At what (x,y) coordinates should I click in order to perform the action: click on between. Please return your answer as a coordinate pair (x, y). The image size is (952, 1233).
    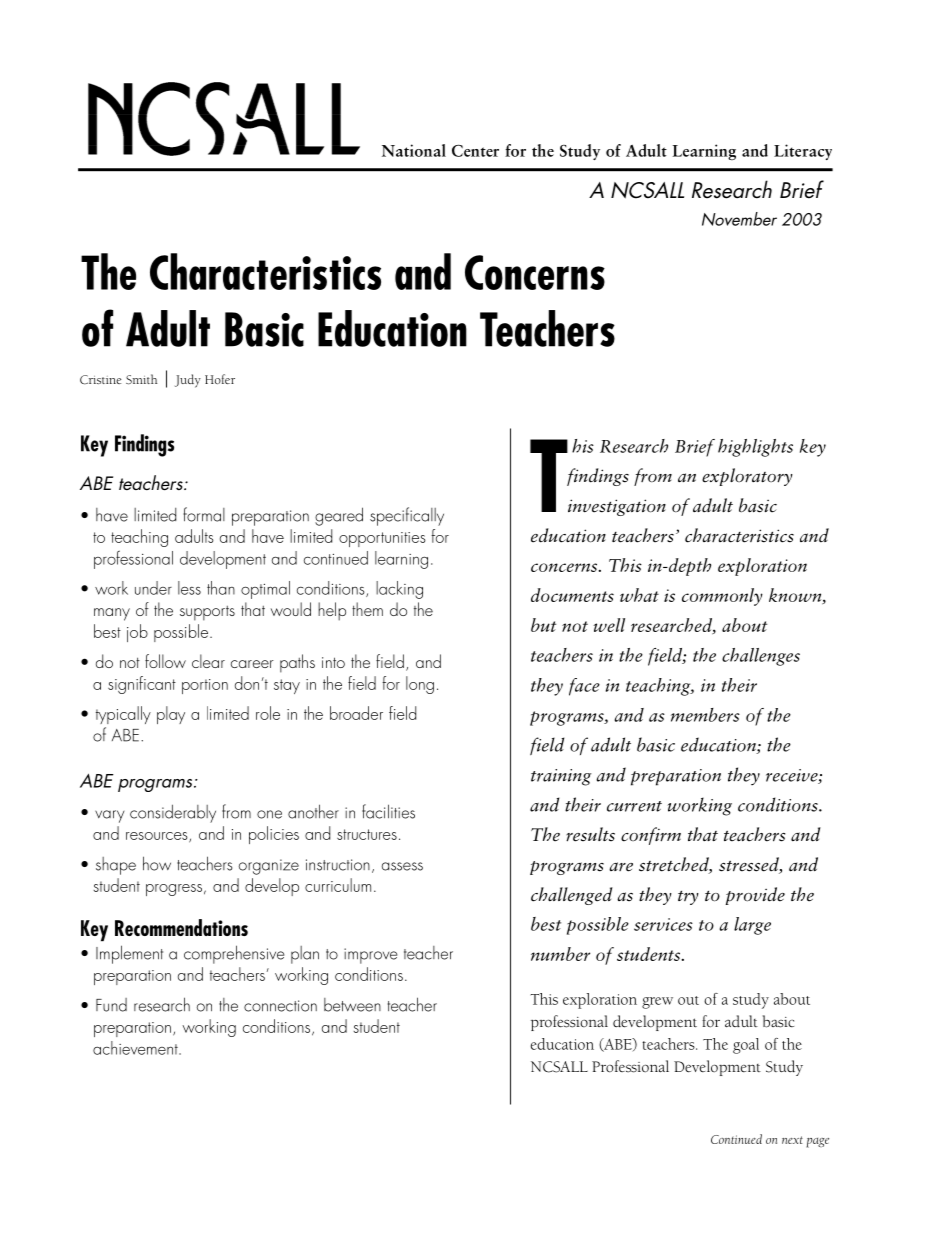
    Looking at the image, I should click on (352, 1005).
